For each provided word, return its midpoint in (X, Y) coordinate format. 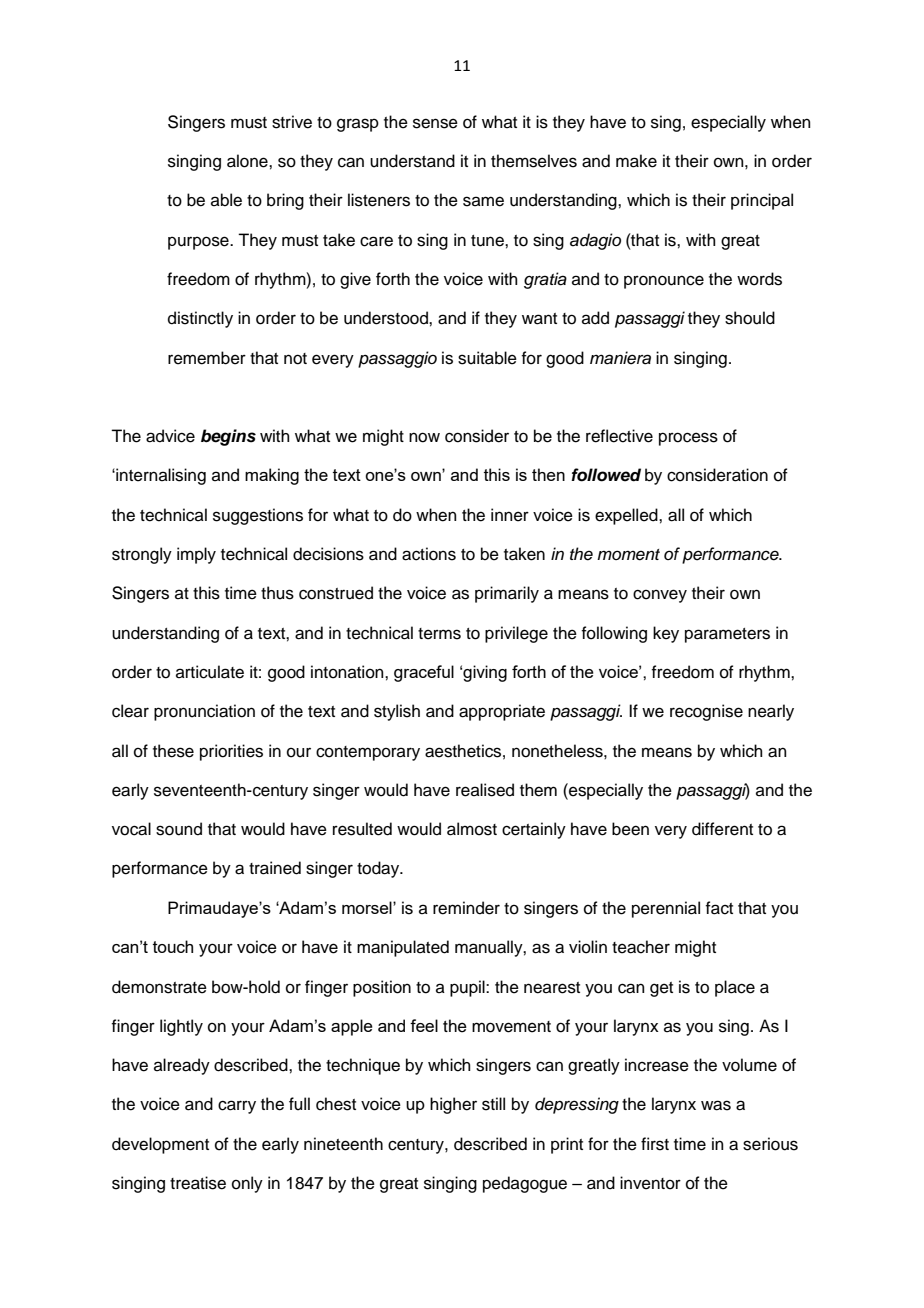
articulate (210, 672)
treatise (198, 1183)
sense (435, 123)
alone (248, 161)
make (636, 161)
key (666, 634)
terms (439, 634)
